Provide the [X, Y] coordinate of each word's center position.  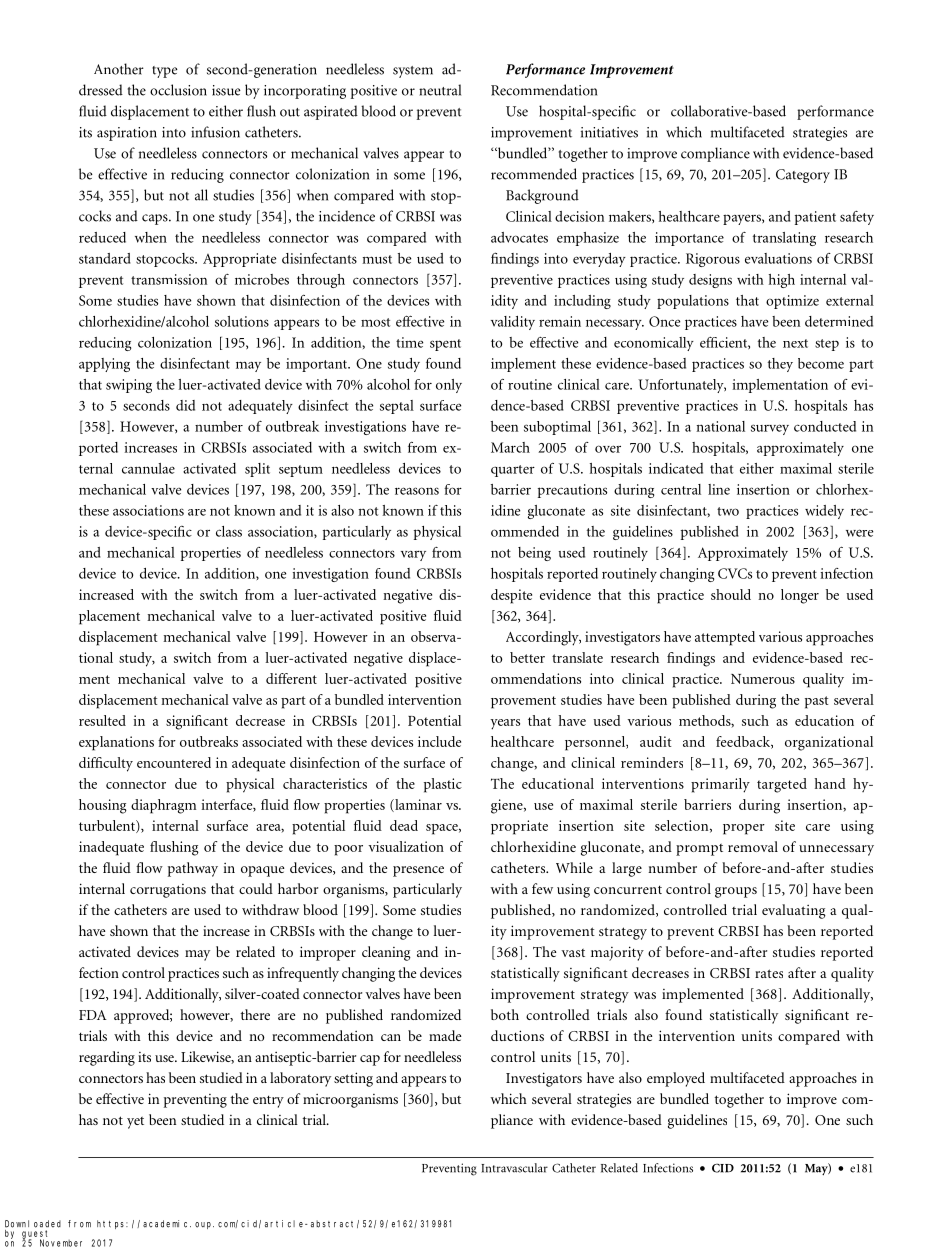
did [185, 405]
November [61, 1243]
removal [753, 846]
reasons [417, 491]
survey [770, 429]
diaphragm [163, 806]
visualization [406, 846]
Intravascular [514, 1168]
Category [803, 176]
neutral [440, 90]
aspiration [127, 134]
